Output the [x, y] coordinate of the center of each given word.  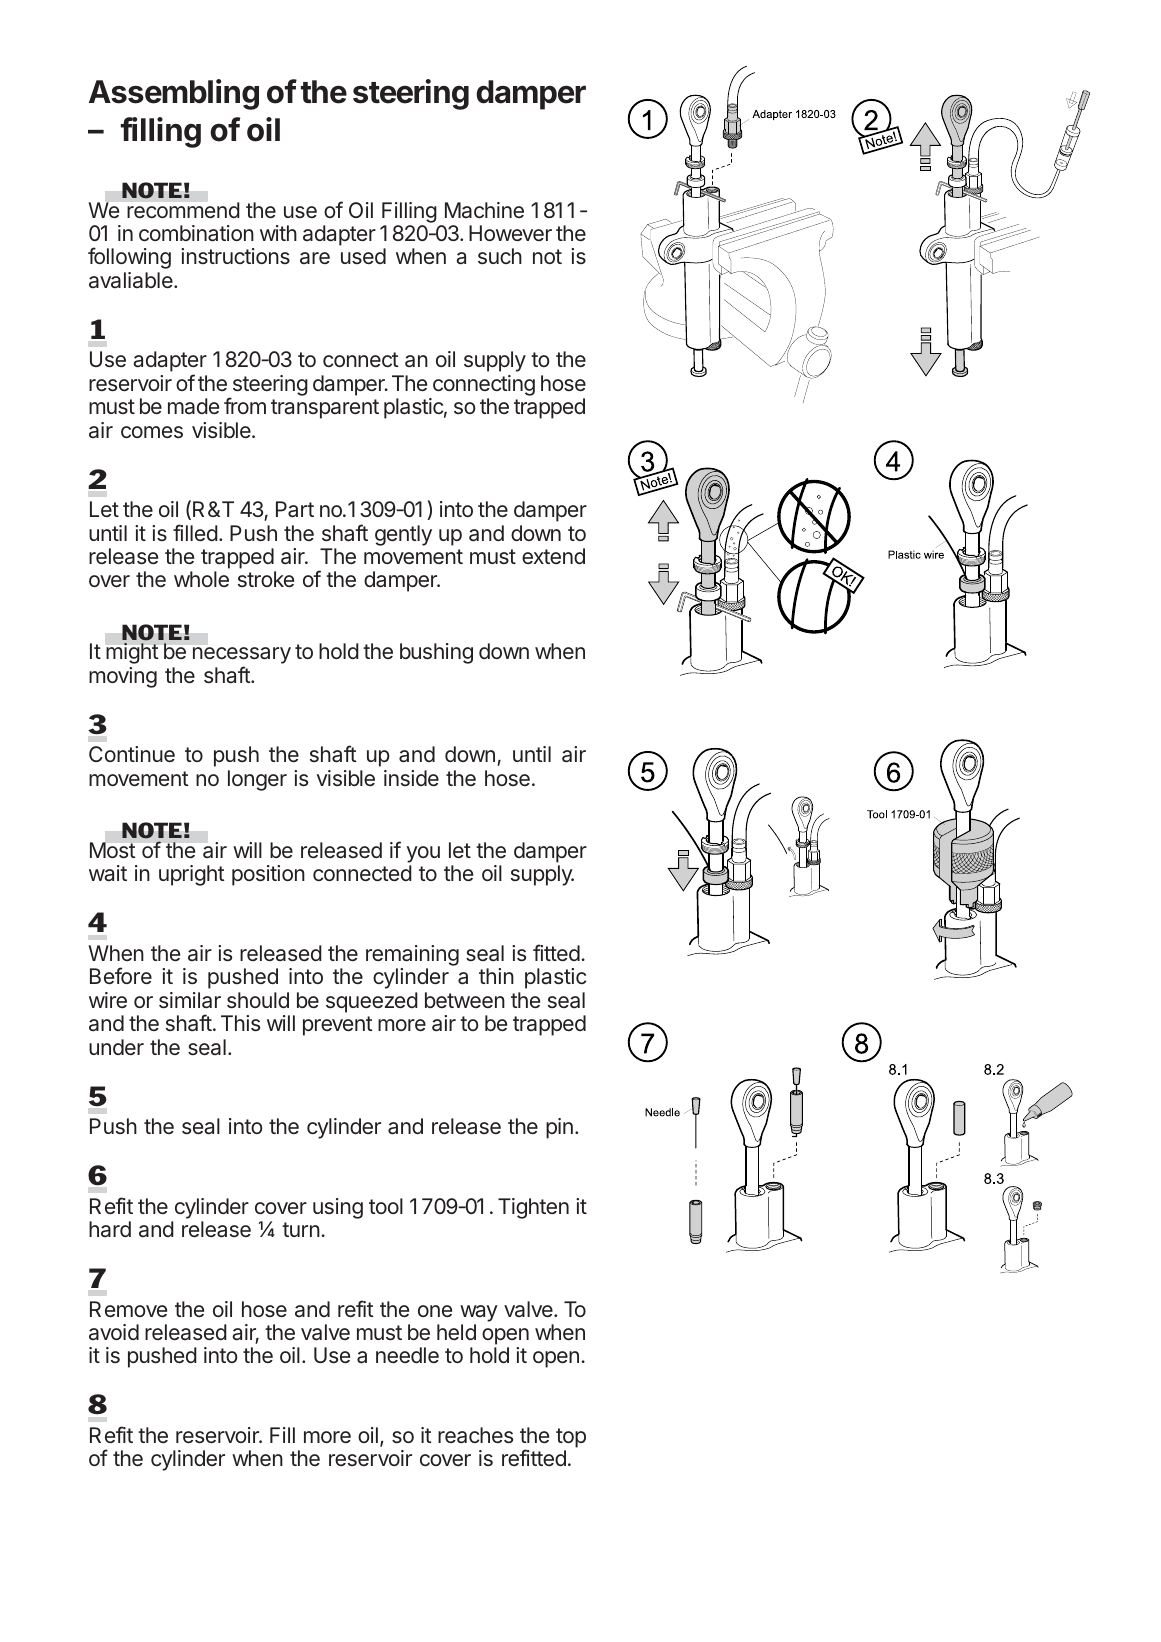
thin [496, 976]
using [338, 1208]
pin [559, 1128]
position [268, 875]
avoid [114, 1332]
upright [192, 875]
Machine [484, 210]
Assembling [174, 94]
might [132, 653]
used [363, 256]
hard [110, 1229]
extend [553, 556]
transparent [325, 409]
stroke [266, 579]
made [193, 406]
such [500, 256]
